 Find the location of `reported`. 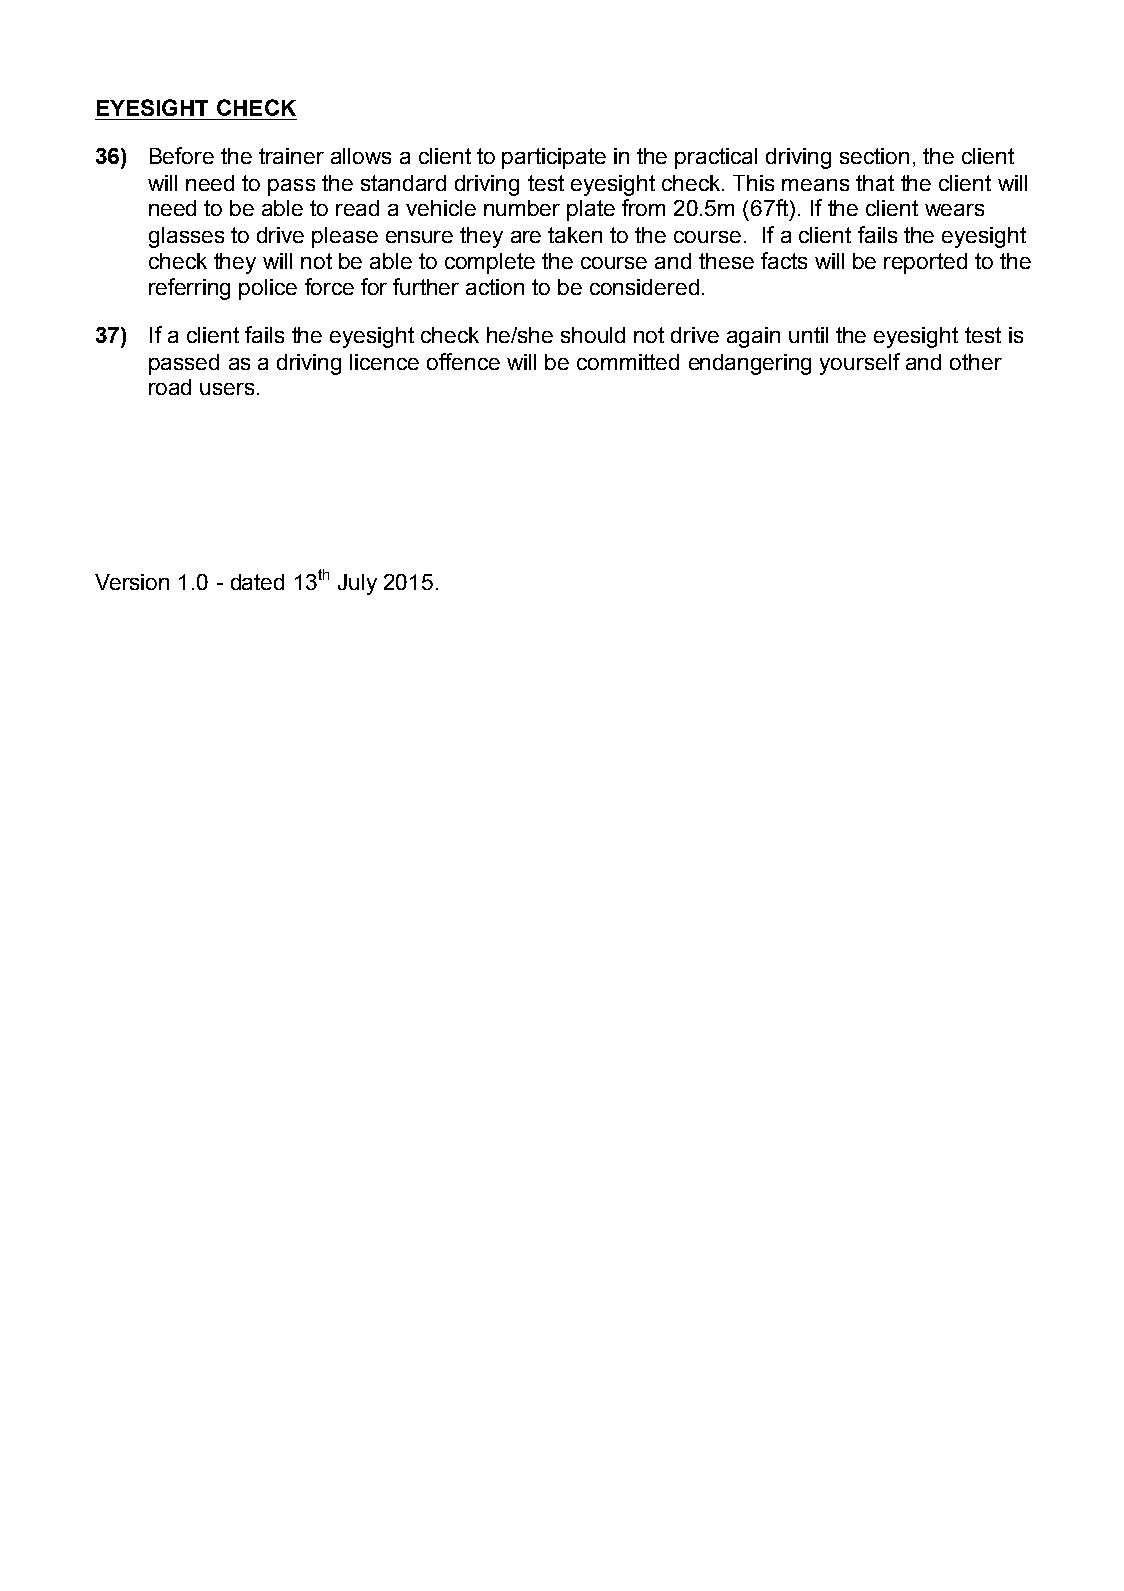

reported is located at coordinates (925, 263).
